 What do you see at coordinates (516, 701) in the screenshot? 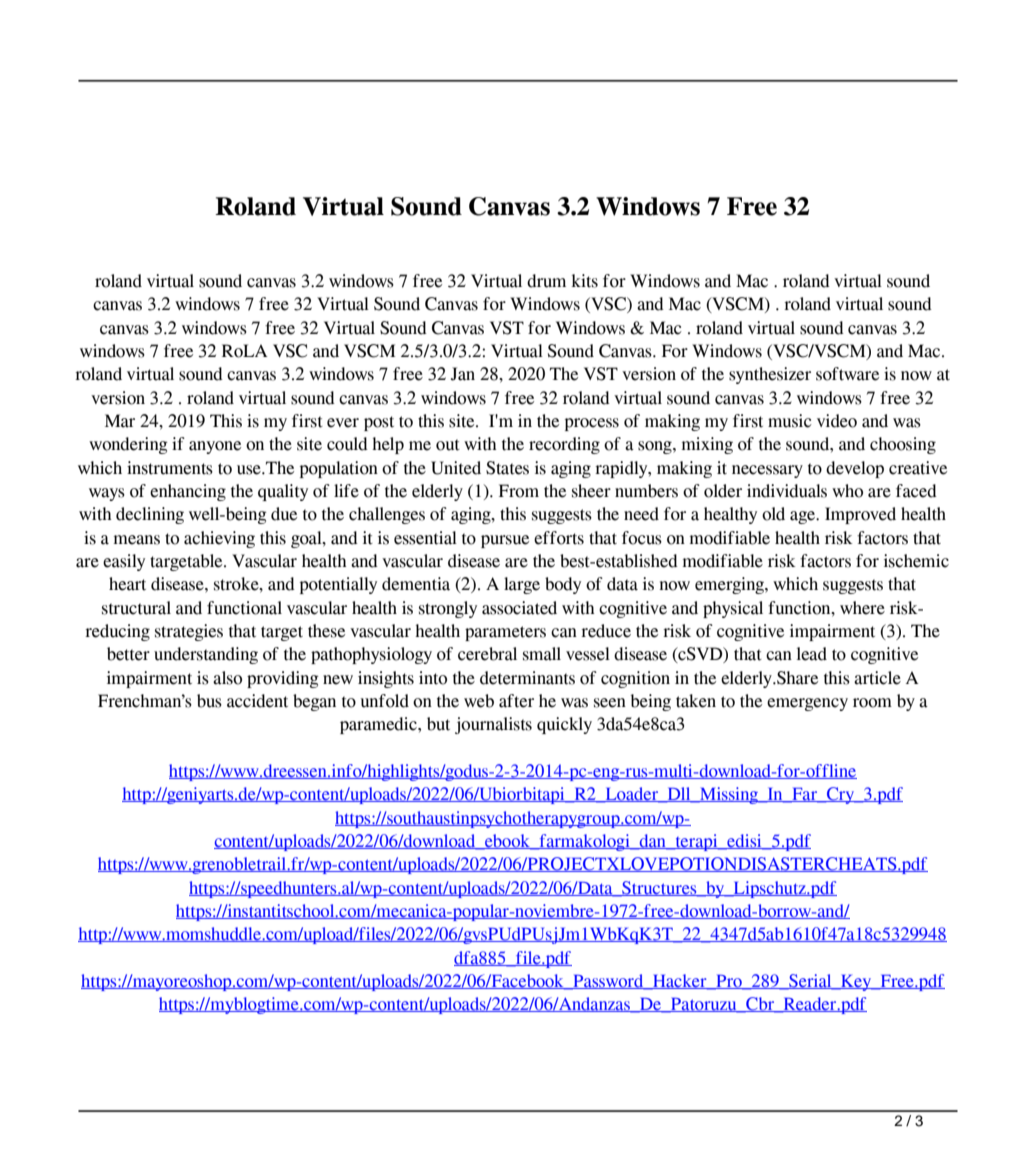
I see `after` at bounding box center [516, 701].
